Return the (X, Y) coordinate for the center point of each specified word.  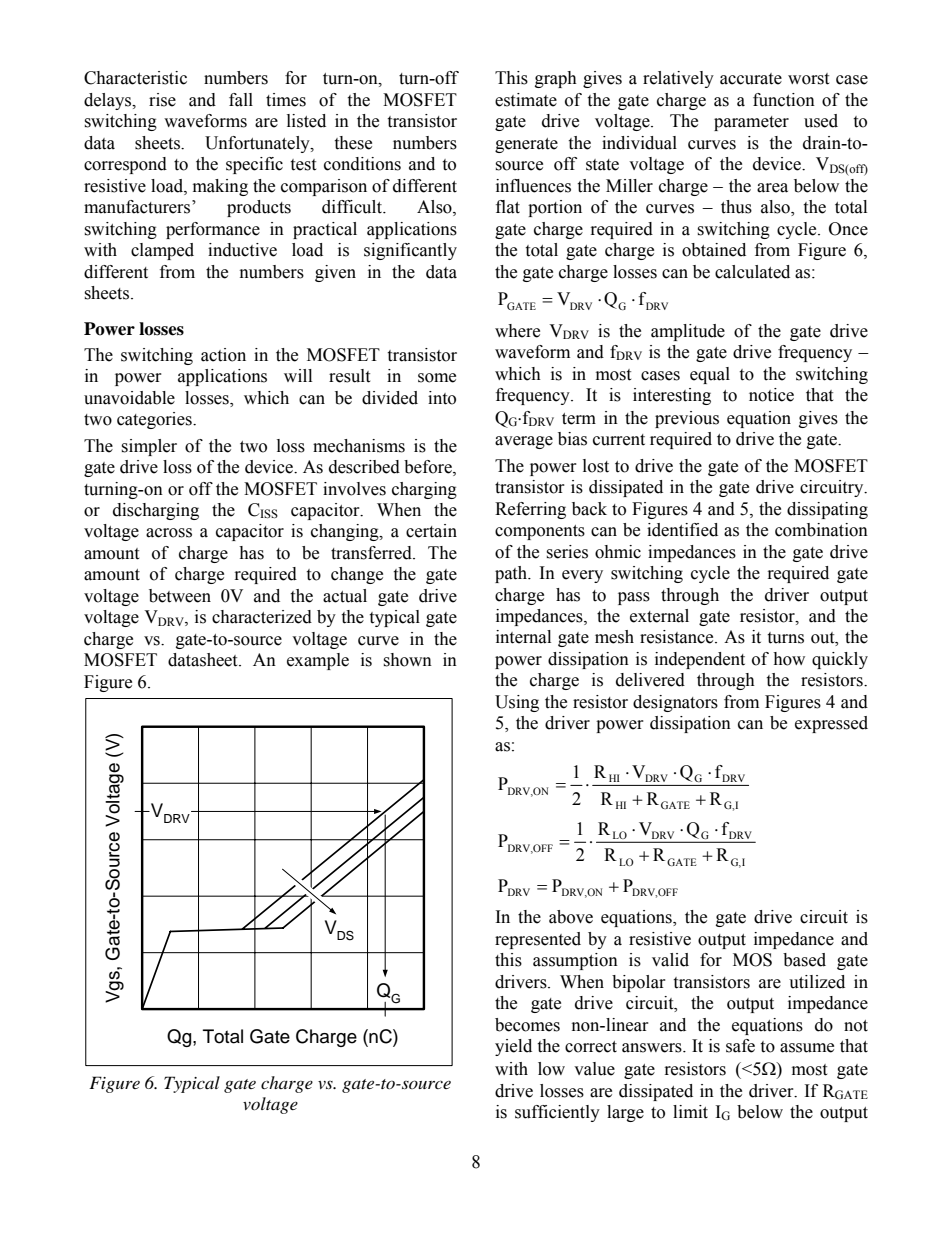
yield (513, 1047)
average (524, 442)
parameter (751, 123)
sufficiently (557, 1113)
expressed (831, 724)
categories (155, 420)
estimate (526, 100)
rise (162, 100)
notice (771, 395)
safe (740, 1046)
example (318, 661)
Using (517, 703)
